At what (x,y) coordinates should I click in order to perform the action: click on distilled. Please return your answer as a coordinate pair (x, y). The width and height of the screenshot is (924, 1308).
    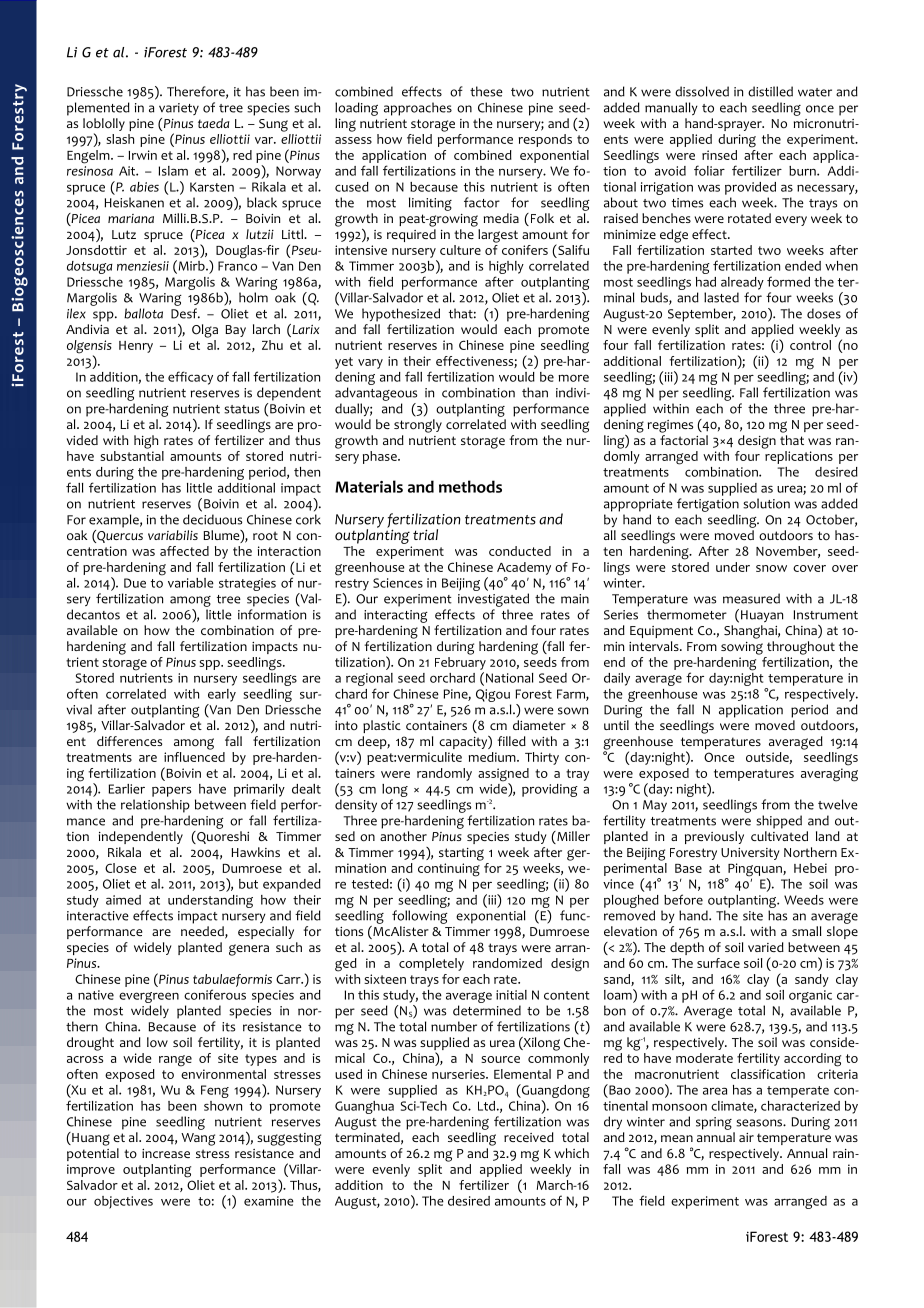
    Looking at the image, I should click on (770, 91).
